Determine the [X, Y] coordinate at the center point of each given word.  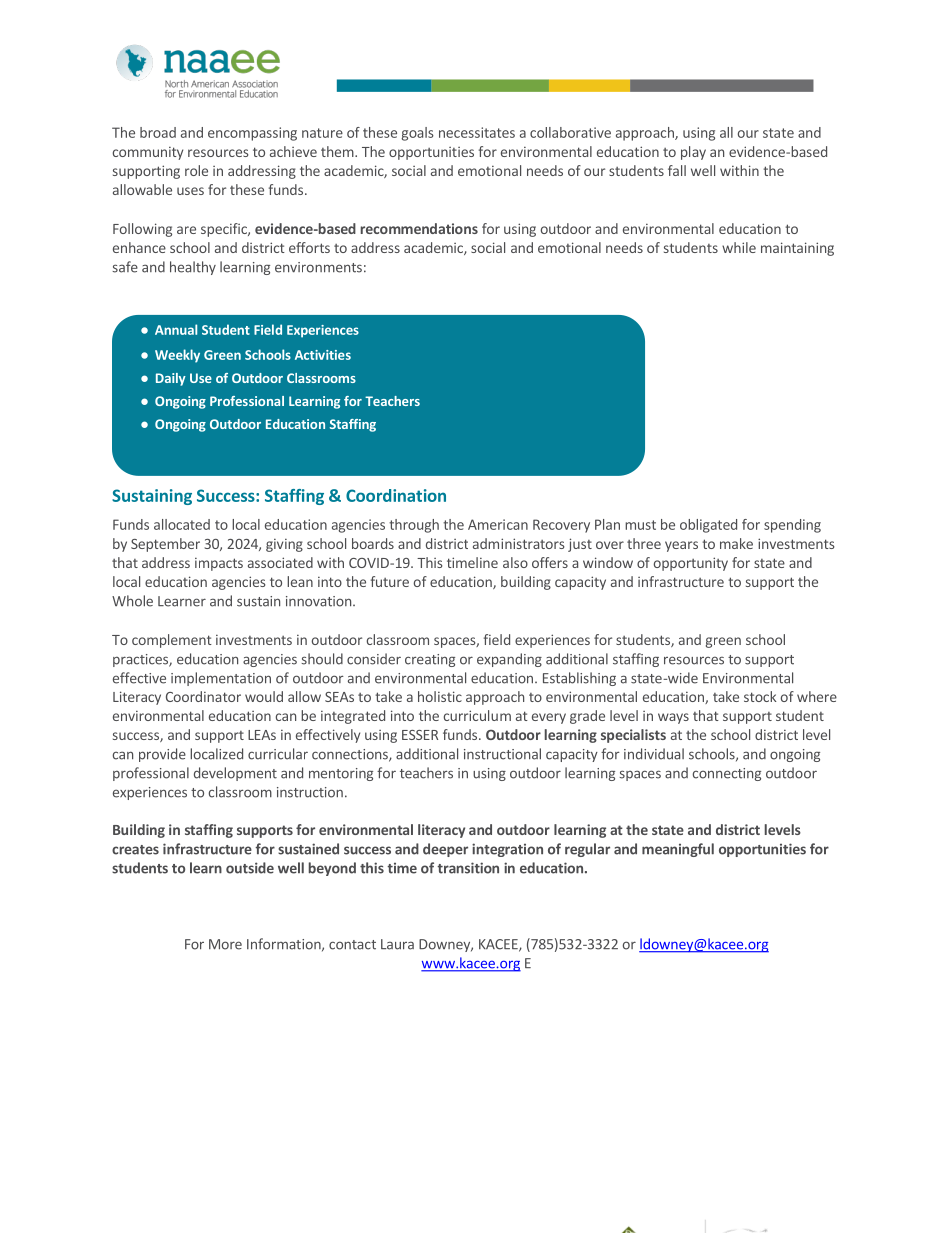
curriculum [477, 715]
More [225, 944]
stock [760, 696]
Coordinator [203, 696]
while [739, 247]
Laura [397, 944]
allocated [182, 524]
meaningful [678, 850]
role [196, 170]
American [498, 524]
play [693, 153]
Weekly [177, 356]
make [736, 543]
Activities [323, 355]
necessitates [477, 132]
